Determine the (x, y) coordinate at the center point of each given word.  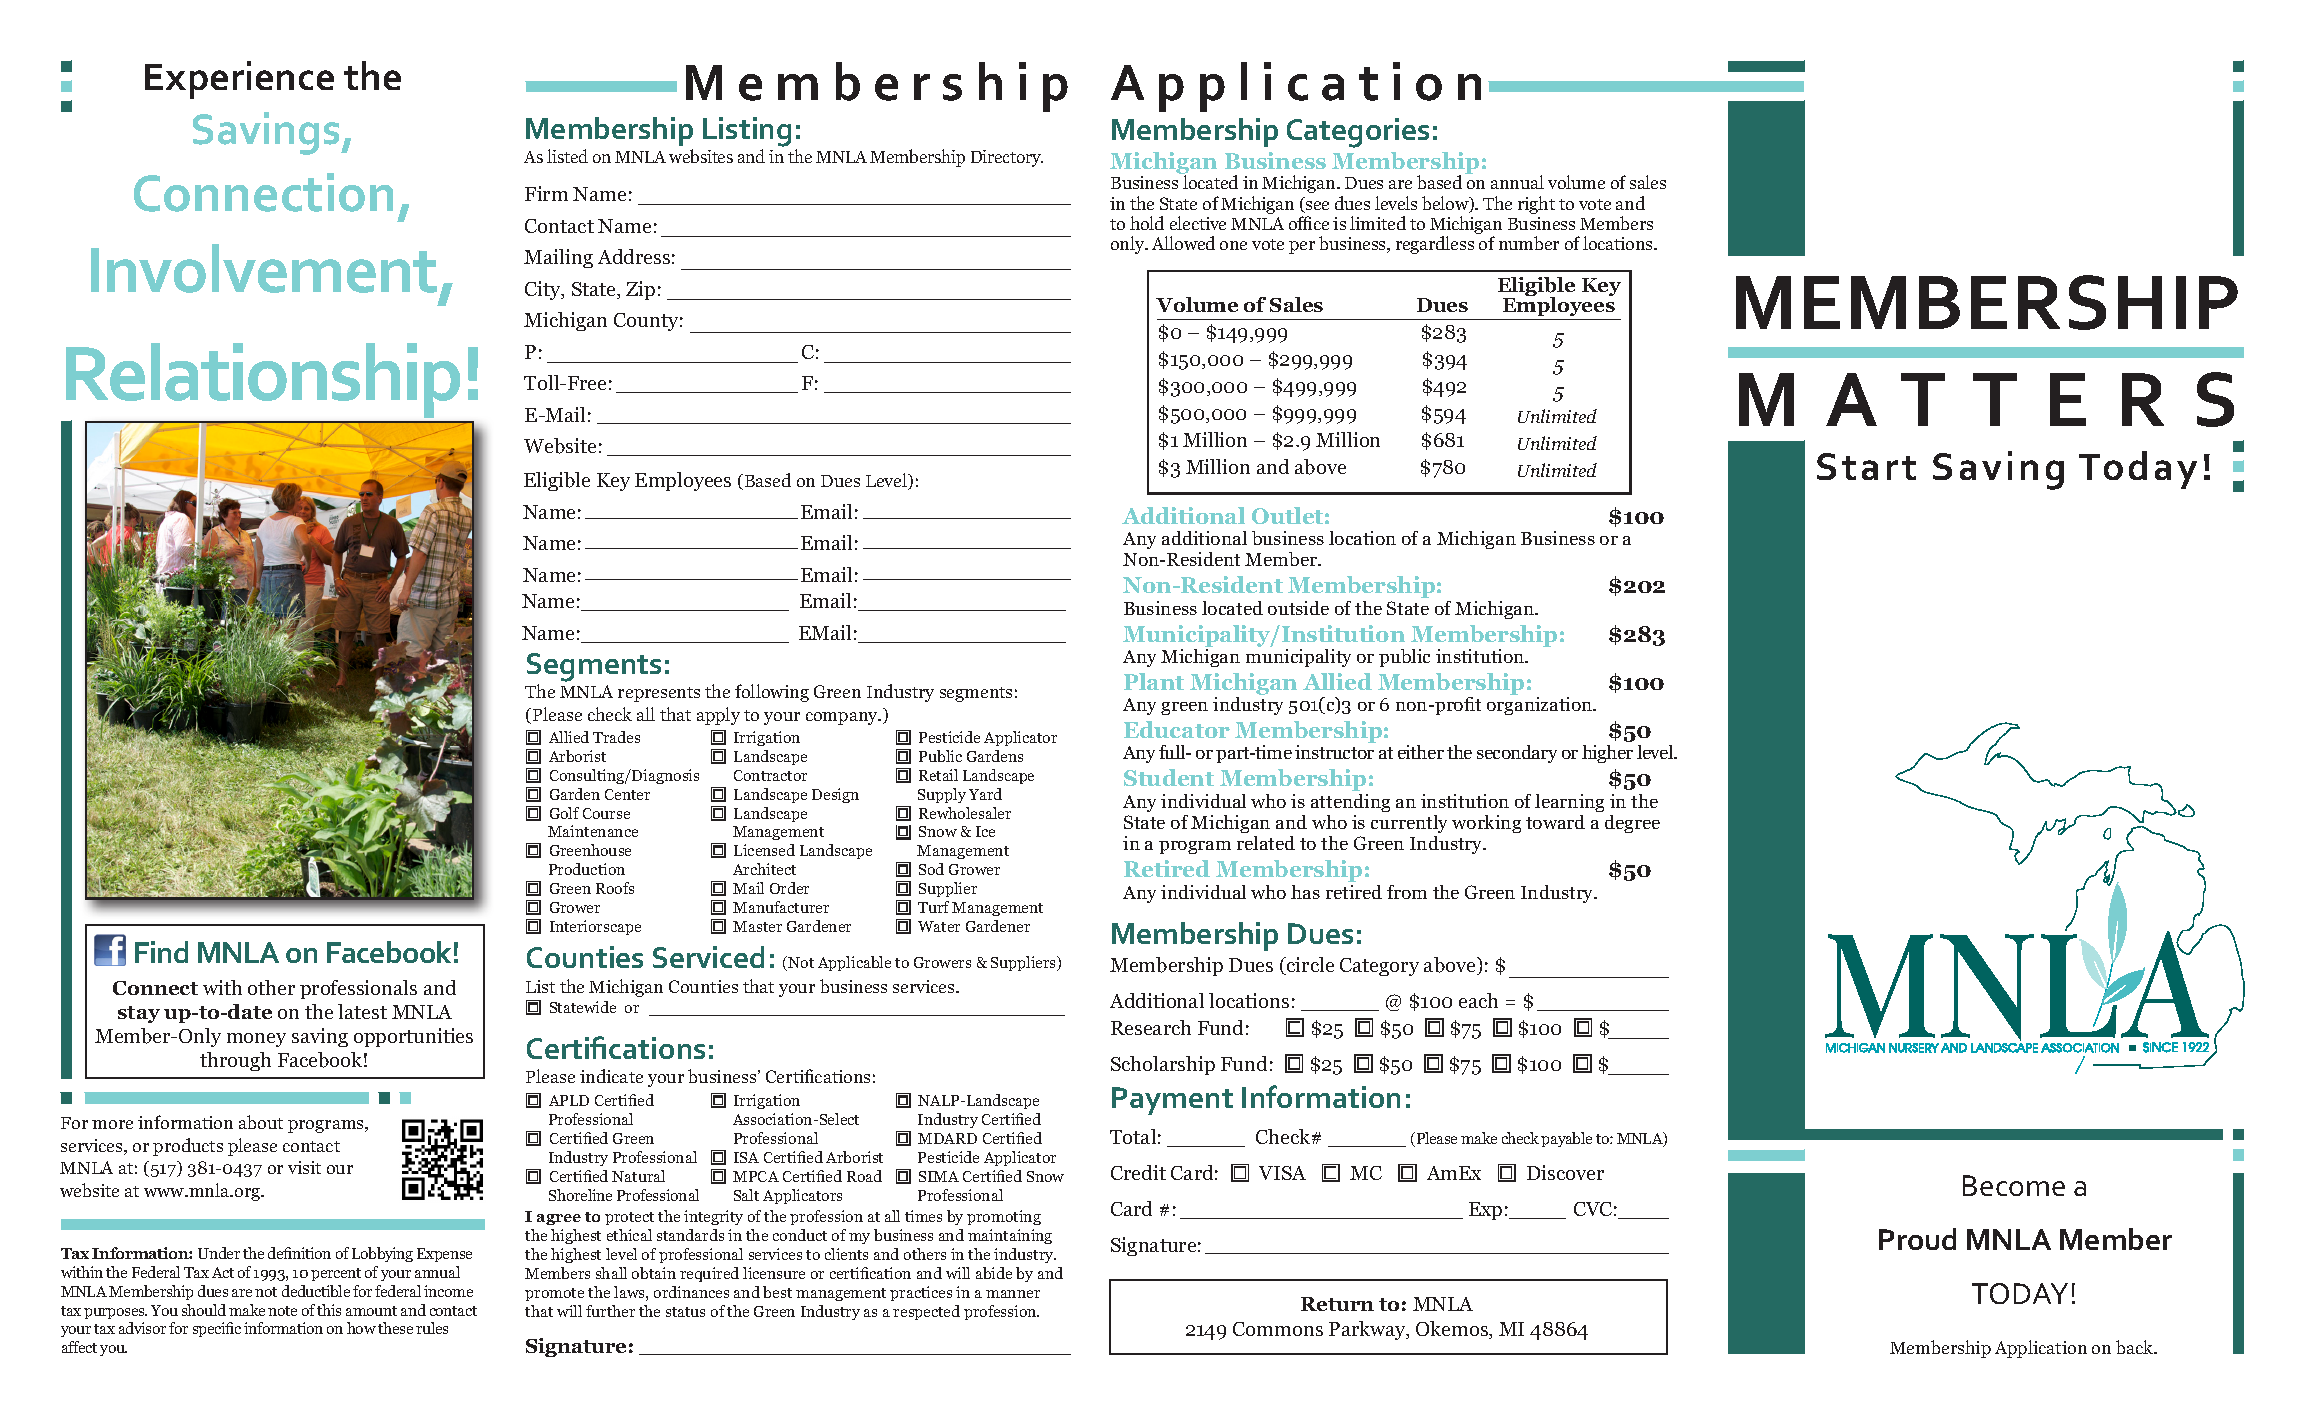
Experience (239, 80)
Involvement (264, 268)
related (1266, 843)
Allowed (1183, 243)
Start (1866, 466)
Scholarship (1163, 1065)
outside (1298, 608)
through (235, 1061)
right (1536, 205)
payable (1566, 1139)
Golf (564, 813)
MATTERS (1986, 399)
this (329, 1310)
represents (659, 694)
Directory (1007, 158)
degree (1632, 824)
